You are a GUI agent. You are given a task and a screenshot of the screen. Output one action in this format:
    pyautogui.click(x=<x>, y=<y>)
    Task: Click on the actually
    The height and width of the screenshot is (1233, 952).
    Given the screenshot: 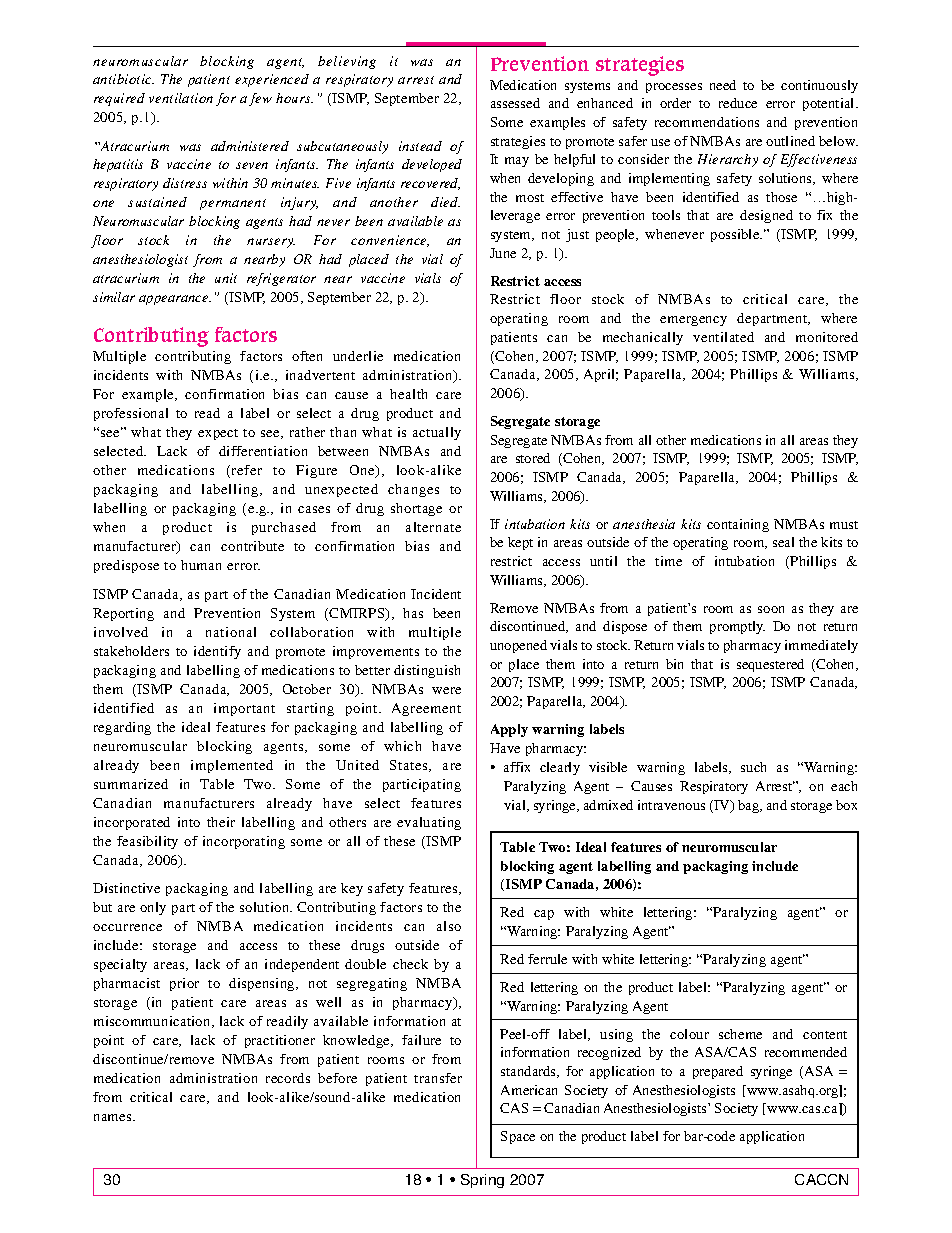 What is the action you would take?
    pyautogui.click(x=437, y=433)
